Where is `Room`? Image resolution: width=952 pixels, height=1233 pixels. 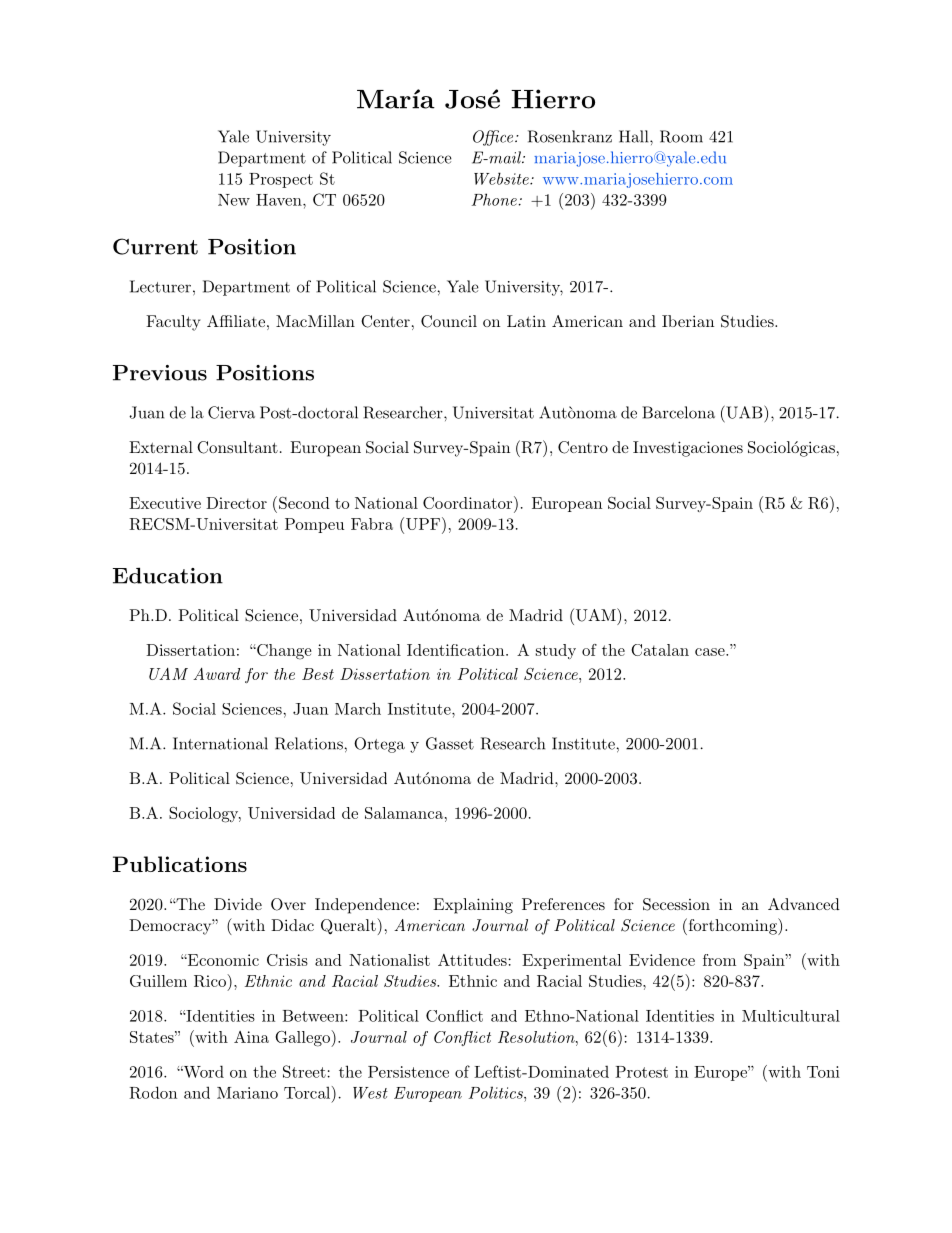
Room is located at coordinates (681, 136).
